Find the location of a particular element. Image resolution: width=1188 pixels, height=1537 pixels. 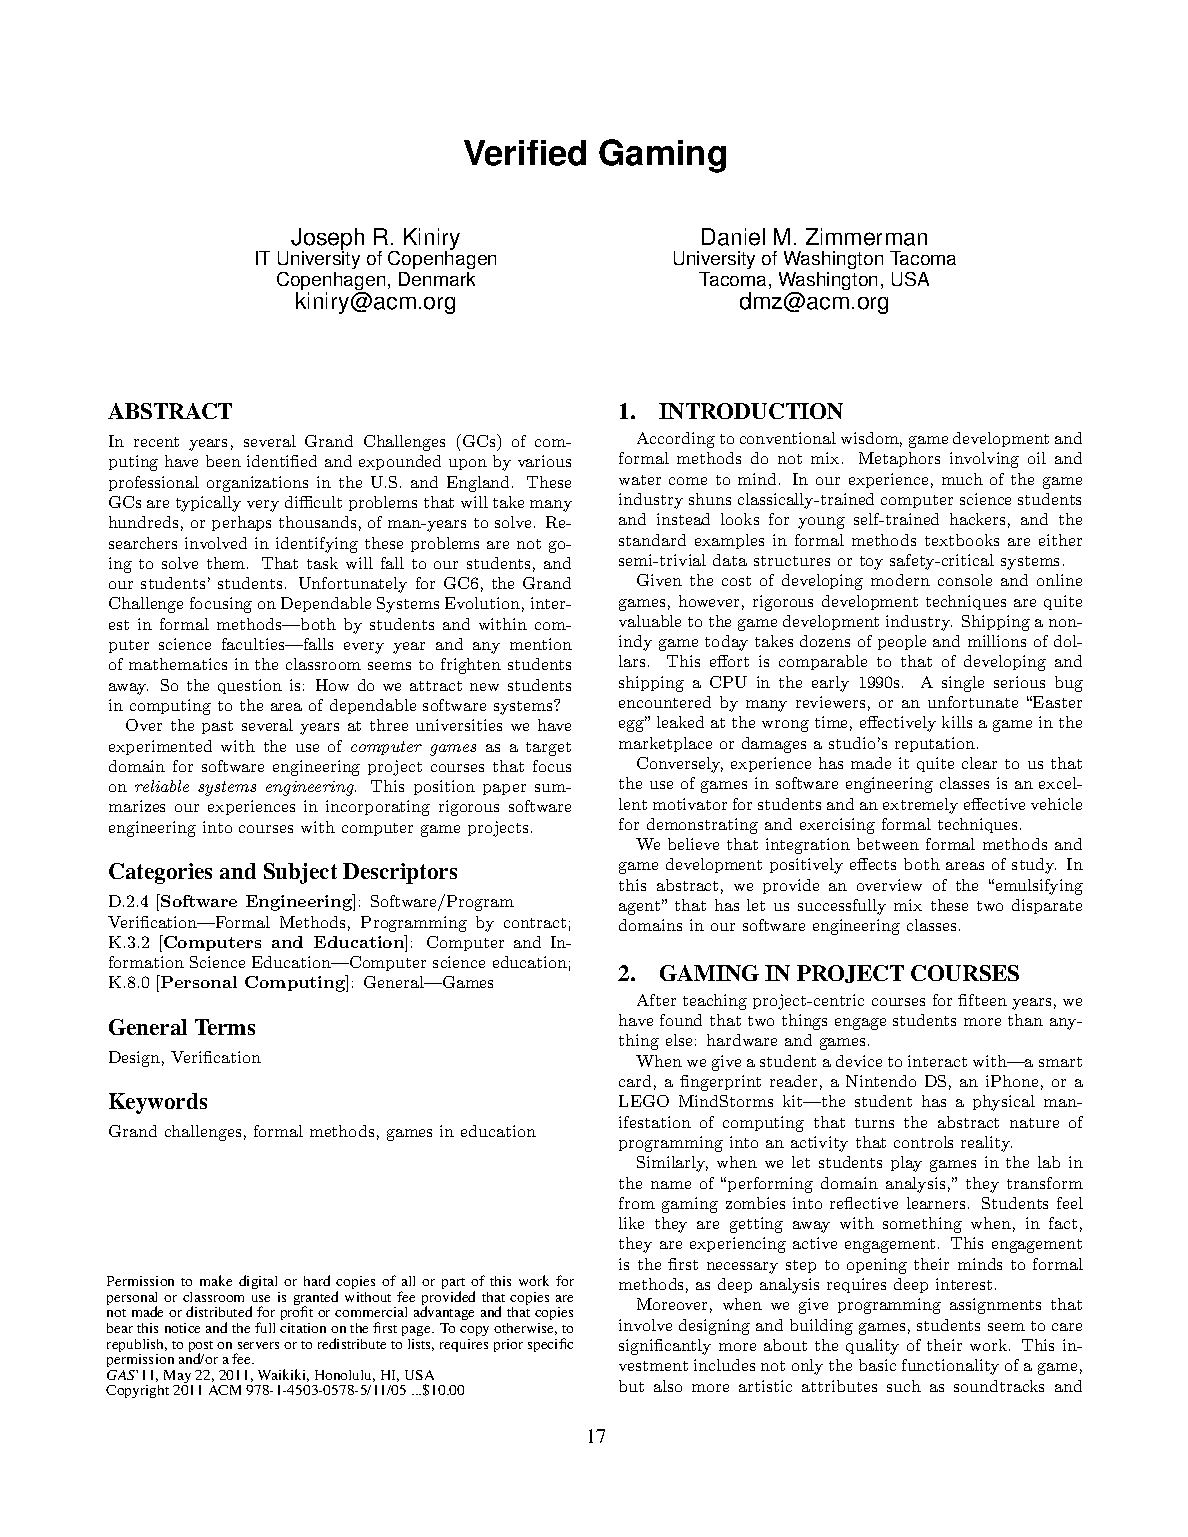

LEGO is located at coordinates (644, 1101).
